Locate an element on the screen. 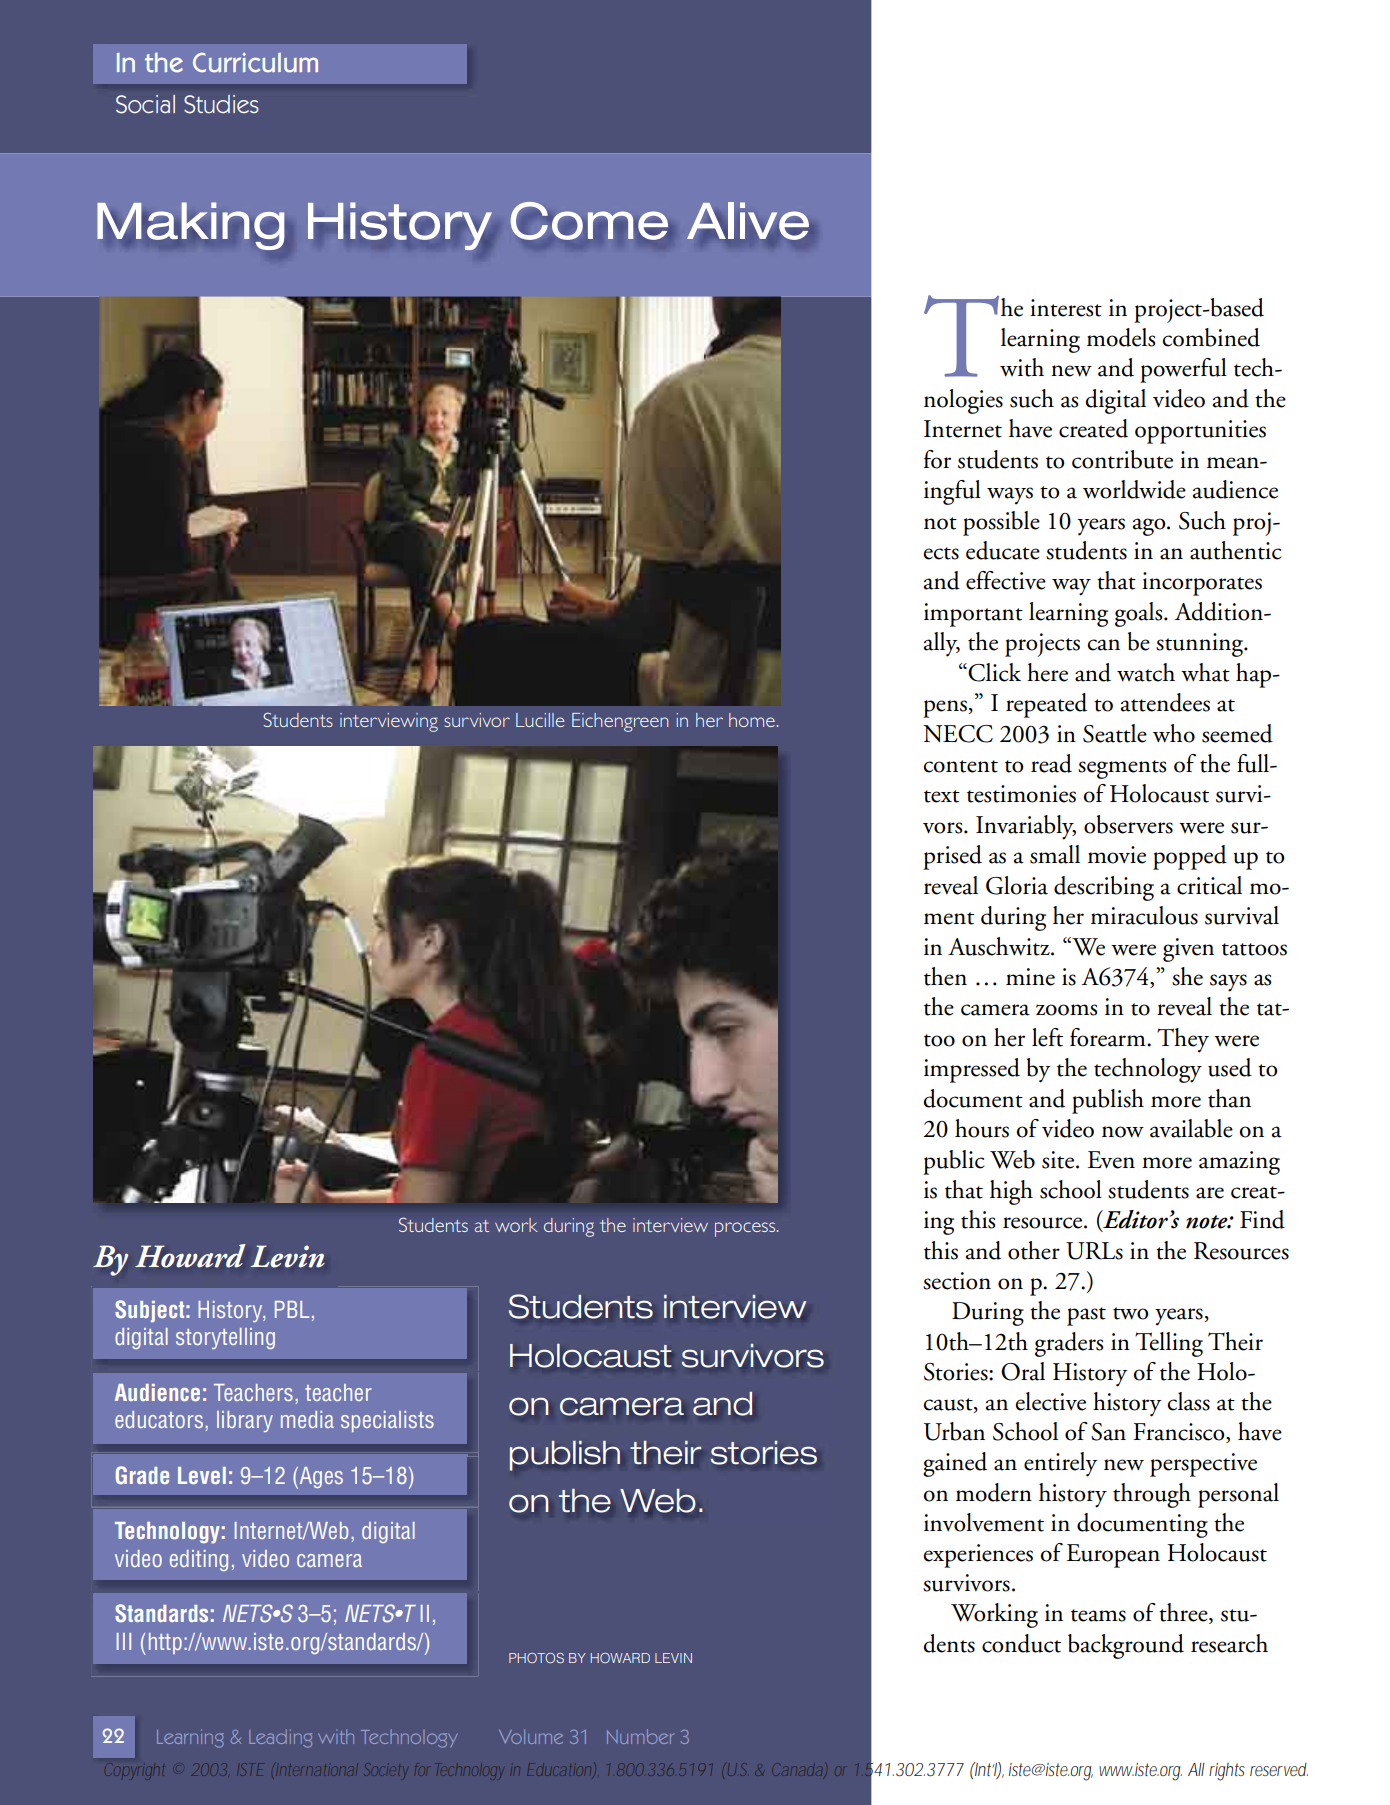 The height and width of the screenshot is (1805, 1390). Studies is located at coordinates (221, 104).
